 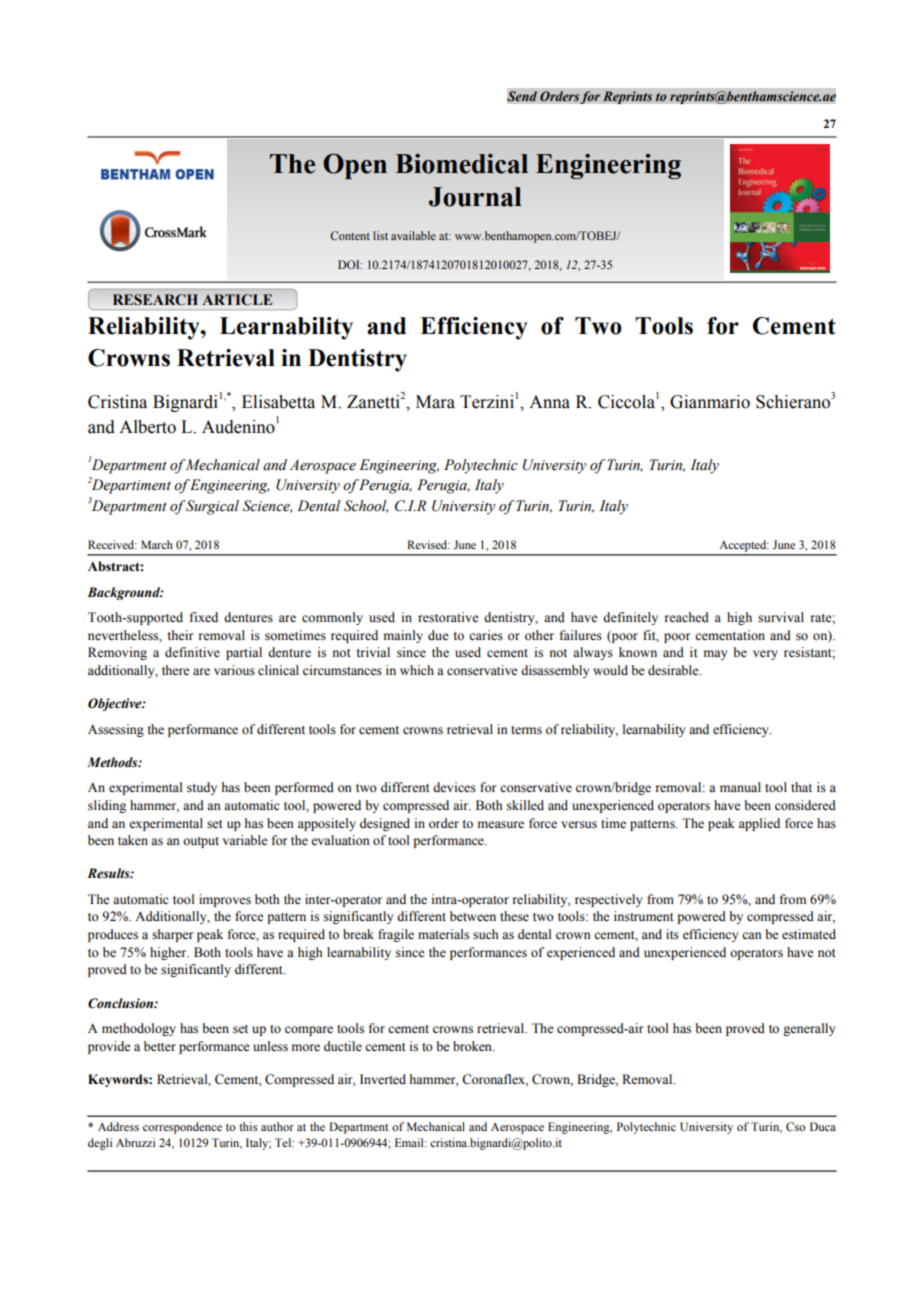 What do you see at coordinates (475, 197) in the screenshot?
I see `Journal` at bounding box center [475, 197].
